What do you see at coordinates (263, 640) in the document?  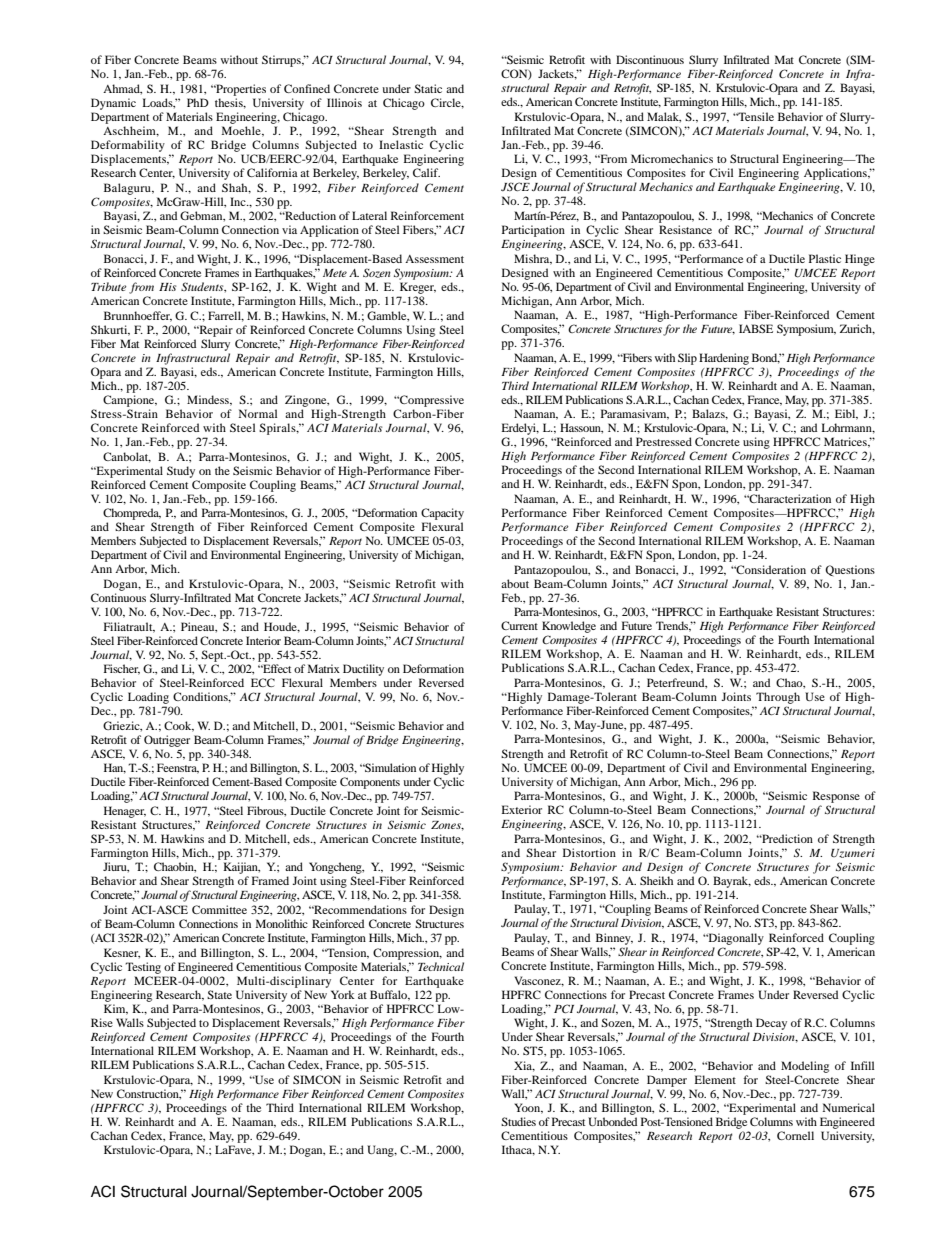 I see `Interior` at bounding box center [263, 640].
